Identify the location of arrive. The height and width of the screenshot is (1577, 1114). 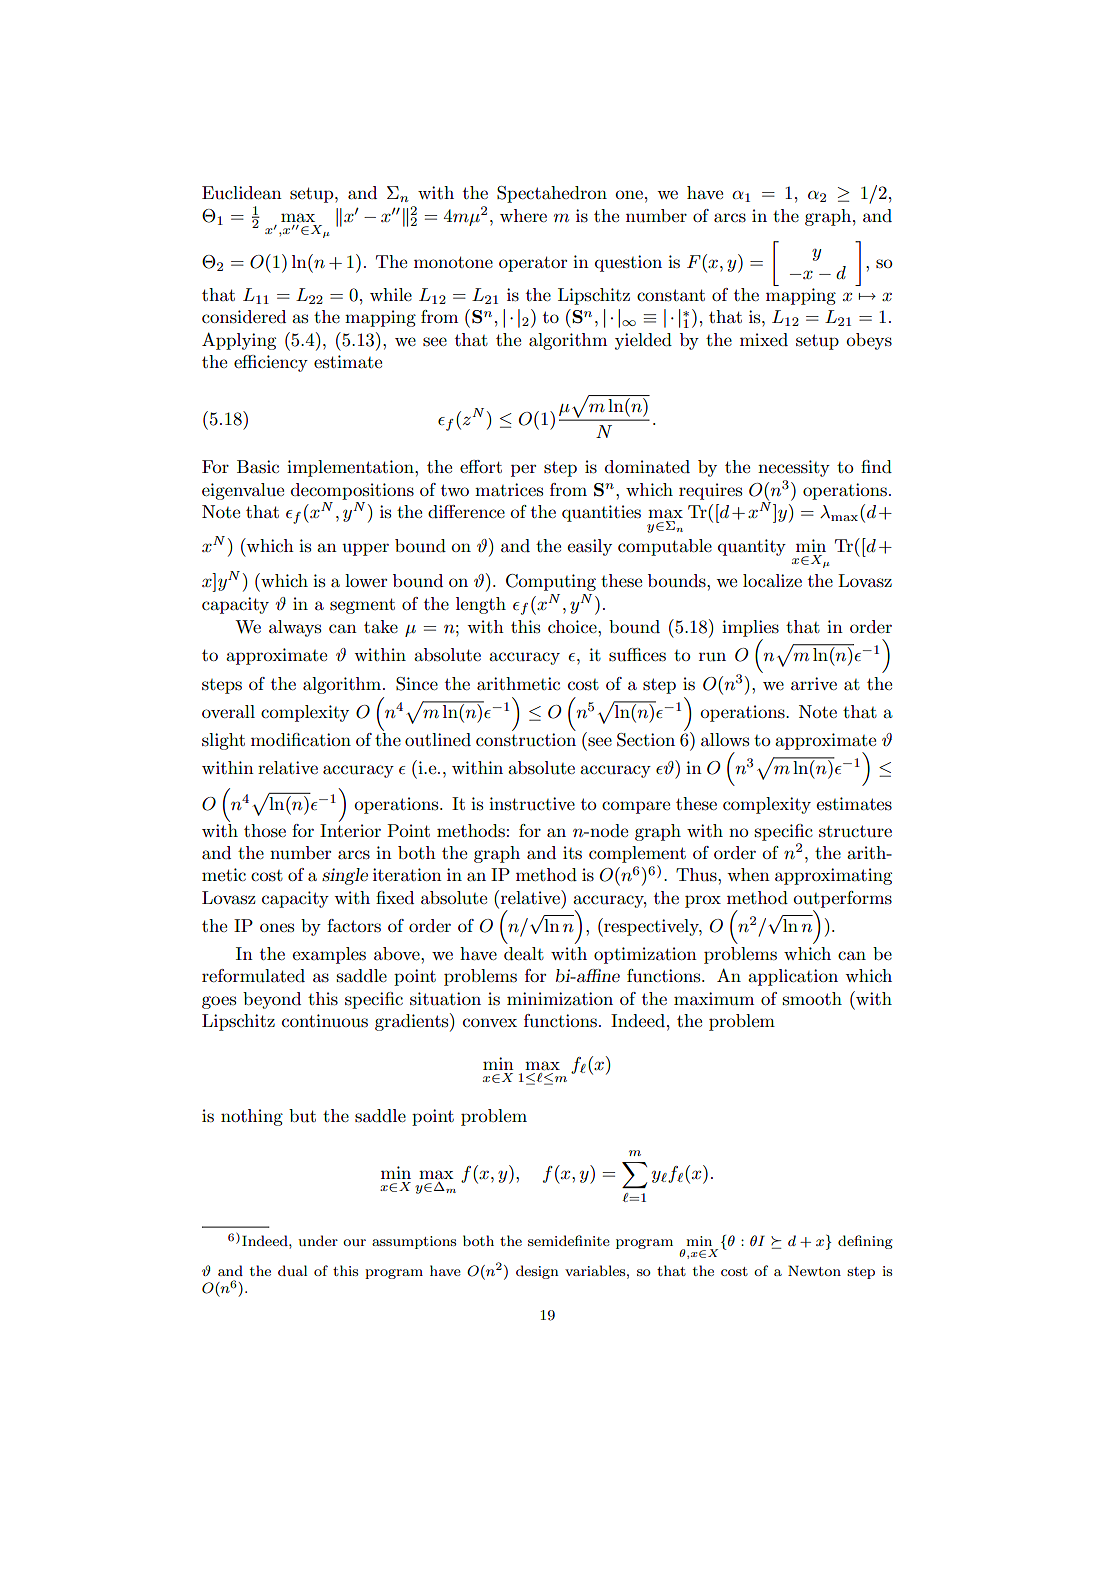
(814, 683).
